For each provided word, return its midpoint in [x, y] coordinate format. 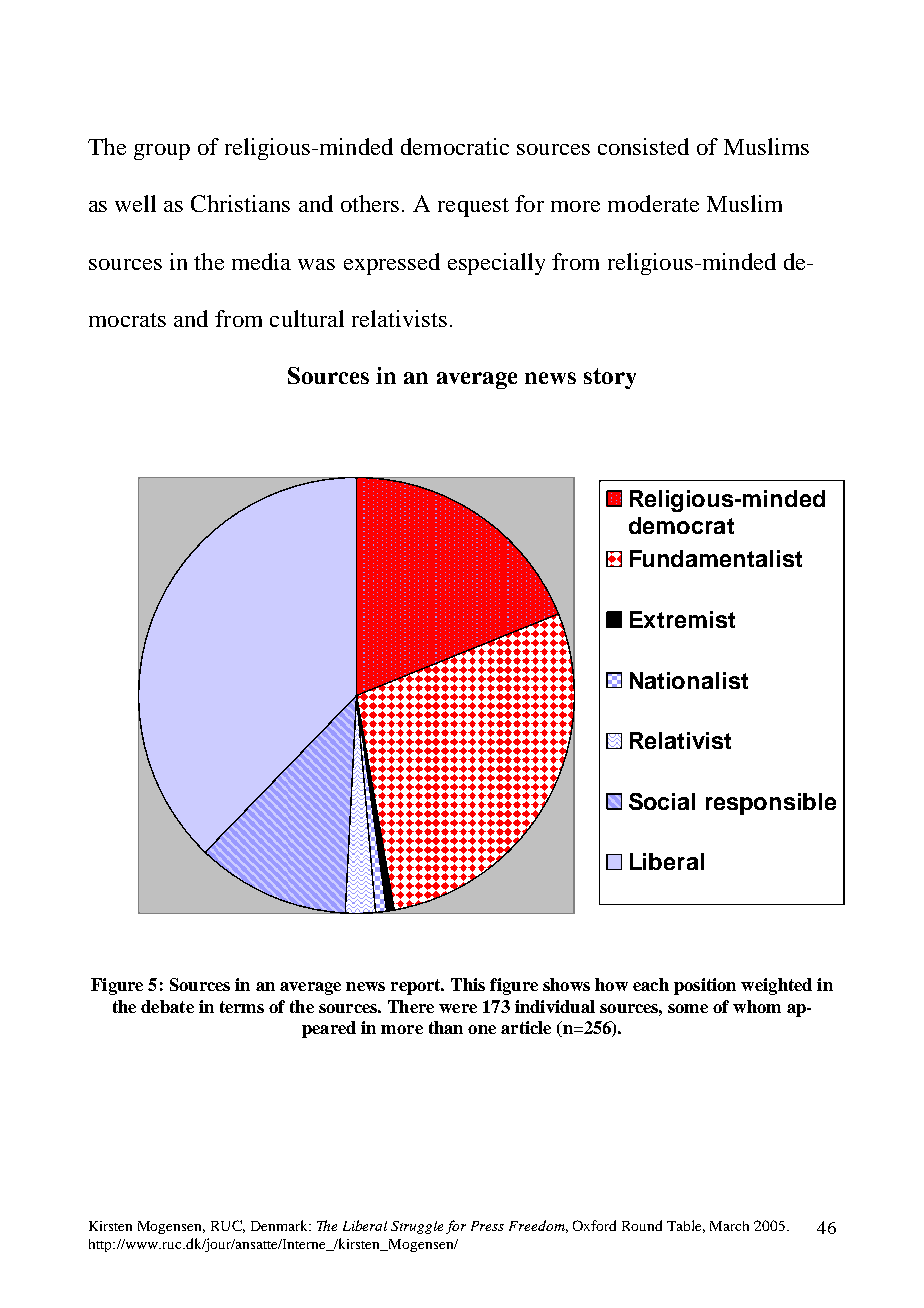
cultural [307, 318]
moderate [653, 203]
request [473, 207]
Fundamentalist [716, 558]
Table [686, 1226]
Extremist [682, 619]
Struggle [417, 1227]
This [468, 984]
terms [242, 1007]
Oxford [594, 1225]
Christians [240, 203]
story [610, 378]
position [705, 986]
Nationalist [689, 680]
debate [167, 1006]
